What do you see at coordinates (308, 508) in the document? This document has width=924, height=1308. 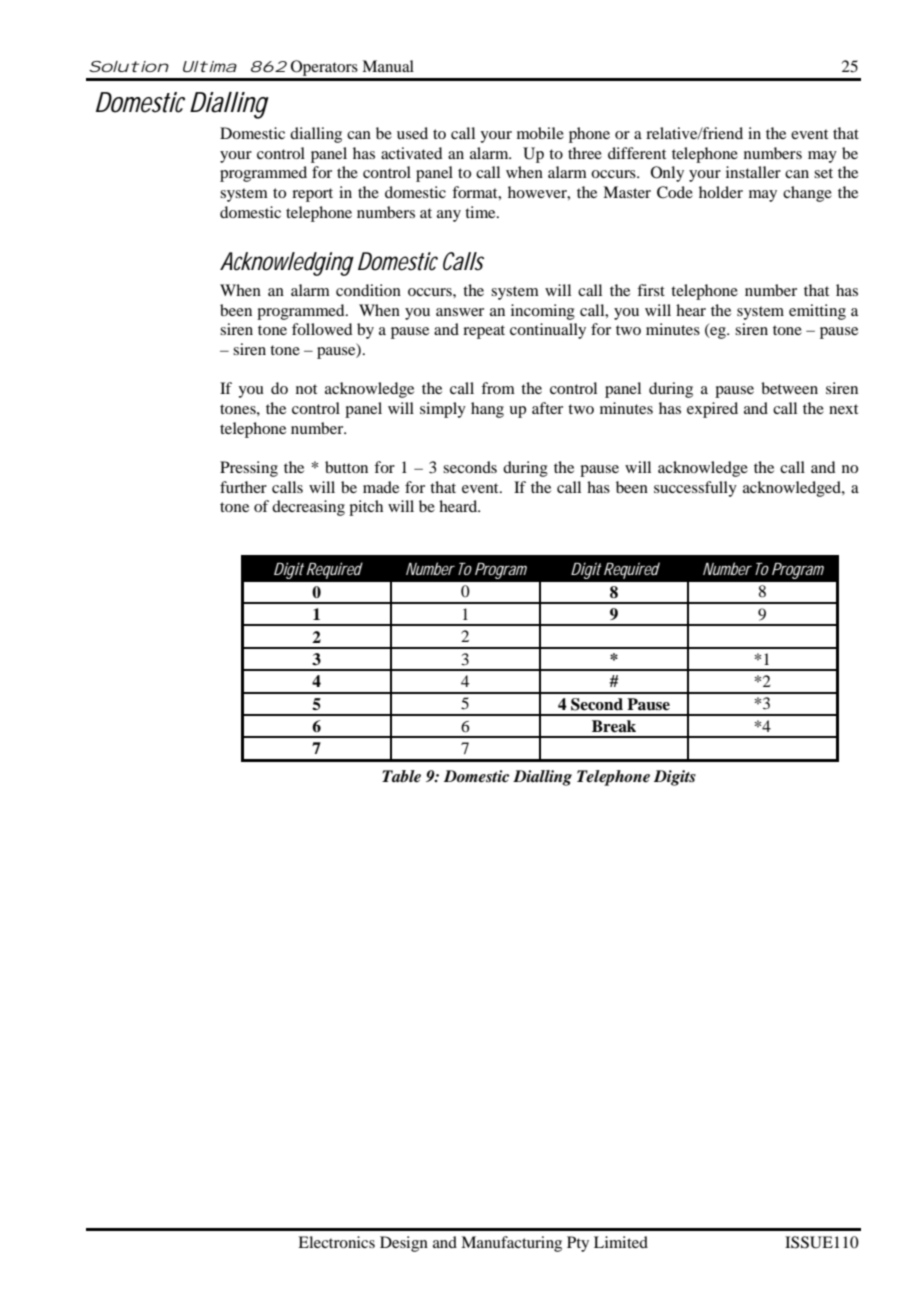 I see `decreasing` at bounding box center [308, 508].
